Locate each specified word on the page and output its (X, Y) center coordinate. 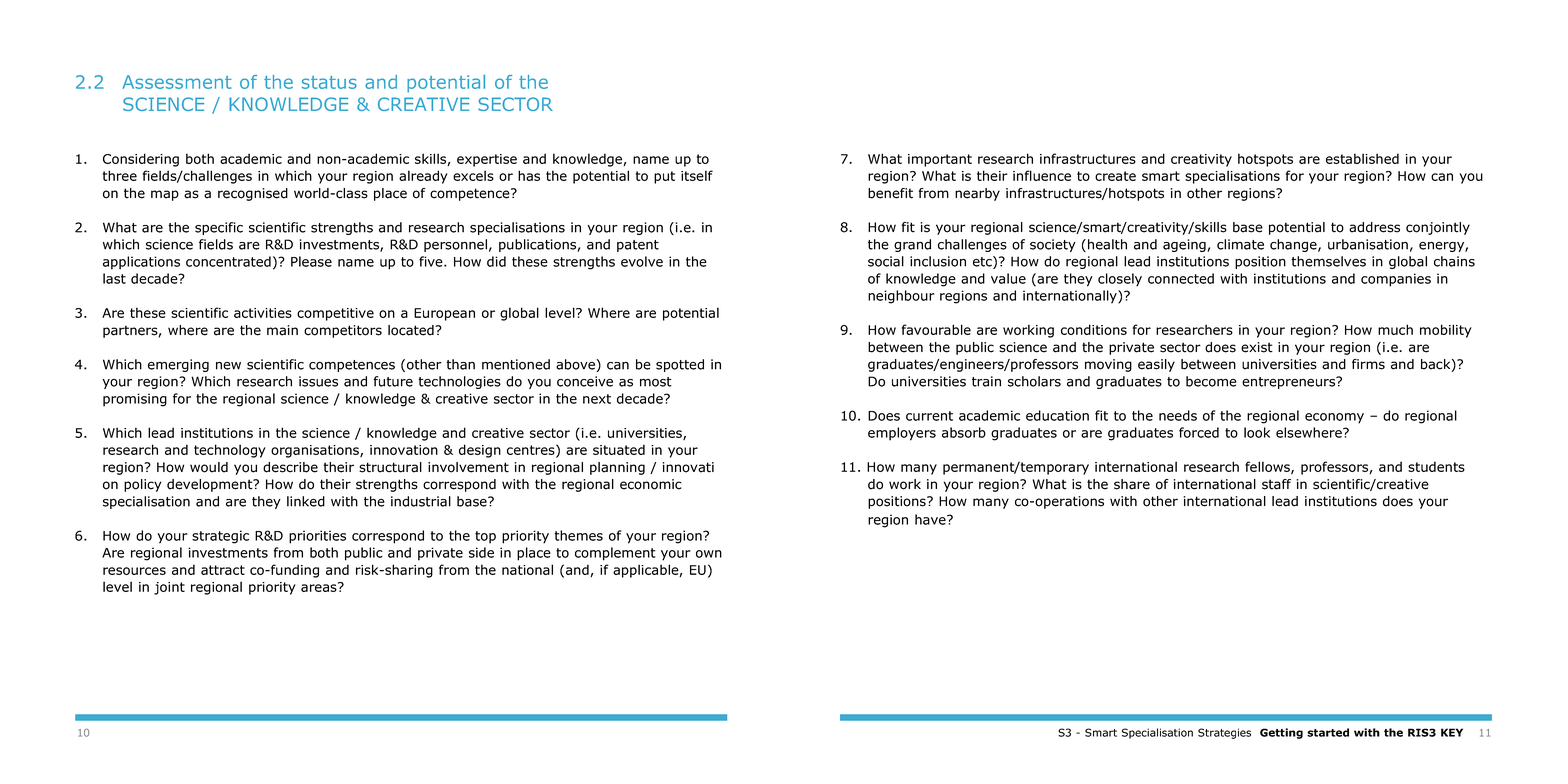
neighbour (901, 297)
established (1362, 158)
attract (223, 570)
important (940, 160)
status (329, 82)
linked (306, 501)
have (931, 519)
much (1395, 329)
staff (1276, 484)
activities (263, 313)
